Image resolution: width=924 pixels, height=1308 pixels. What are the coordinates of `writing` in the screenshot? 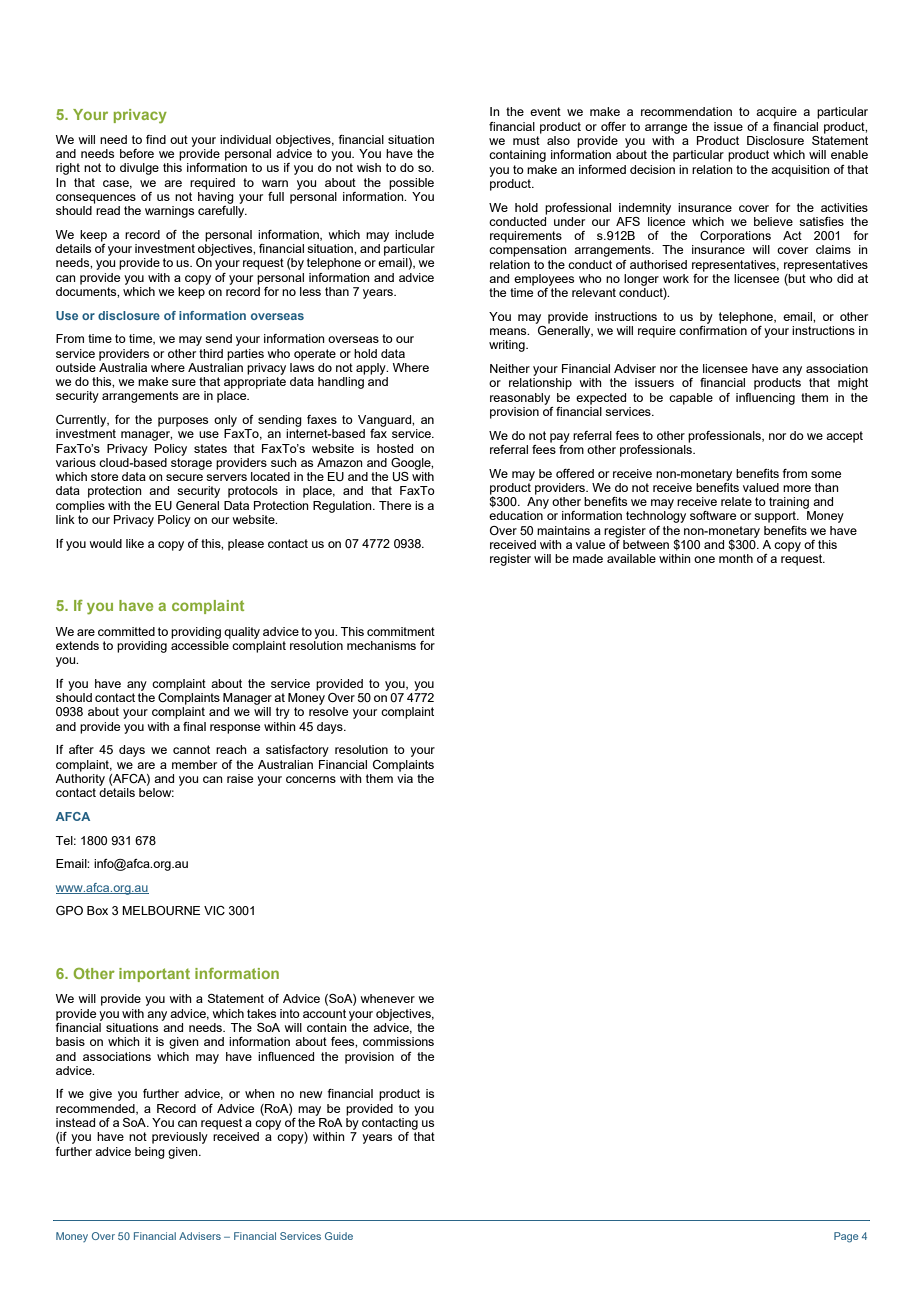 It's located at (508, 346).
